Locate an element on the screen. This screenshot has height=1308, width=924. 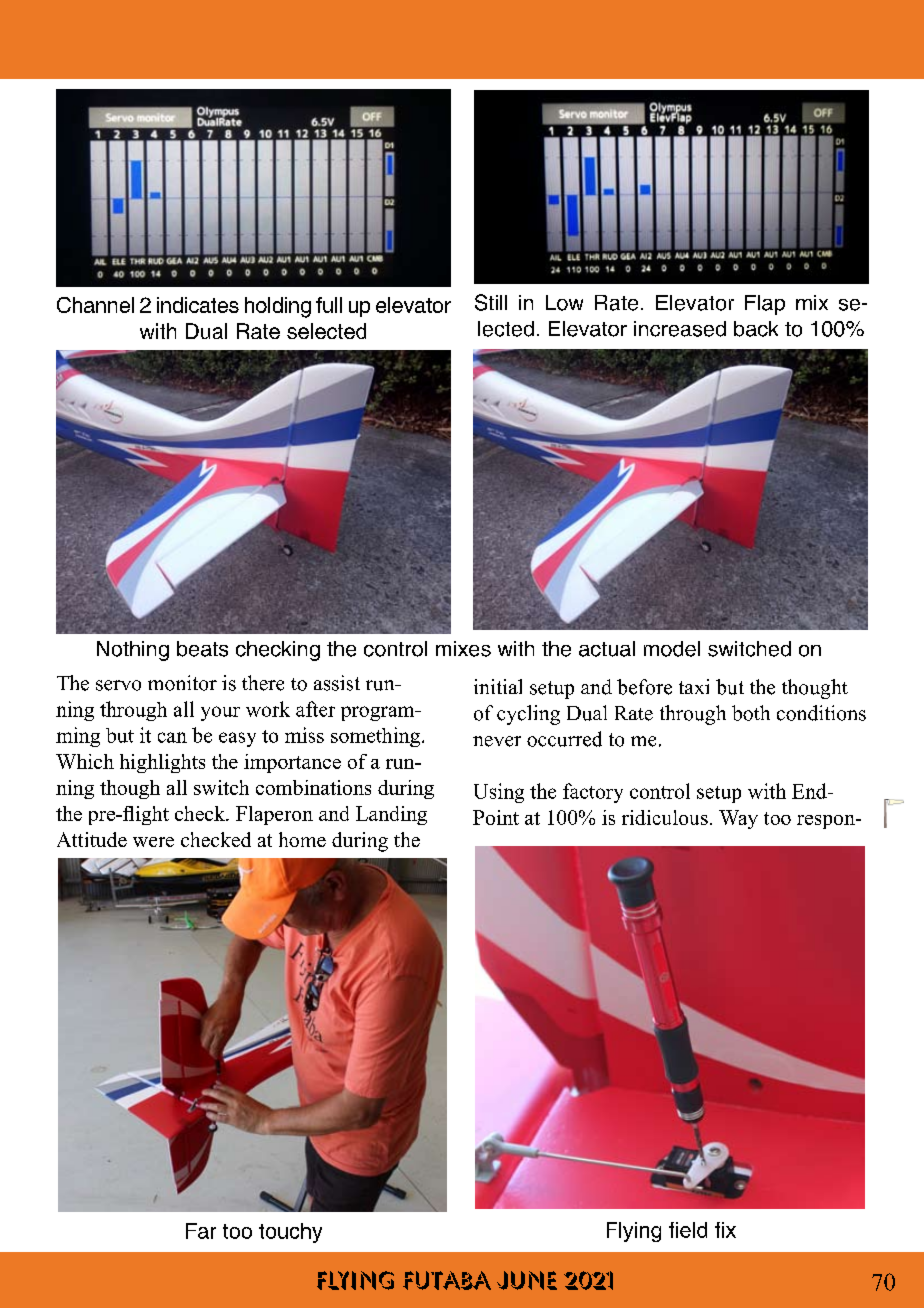
back is located at coordinates (756, 329).
